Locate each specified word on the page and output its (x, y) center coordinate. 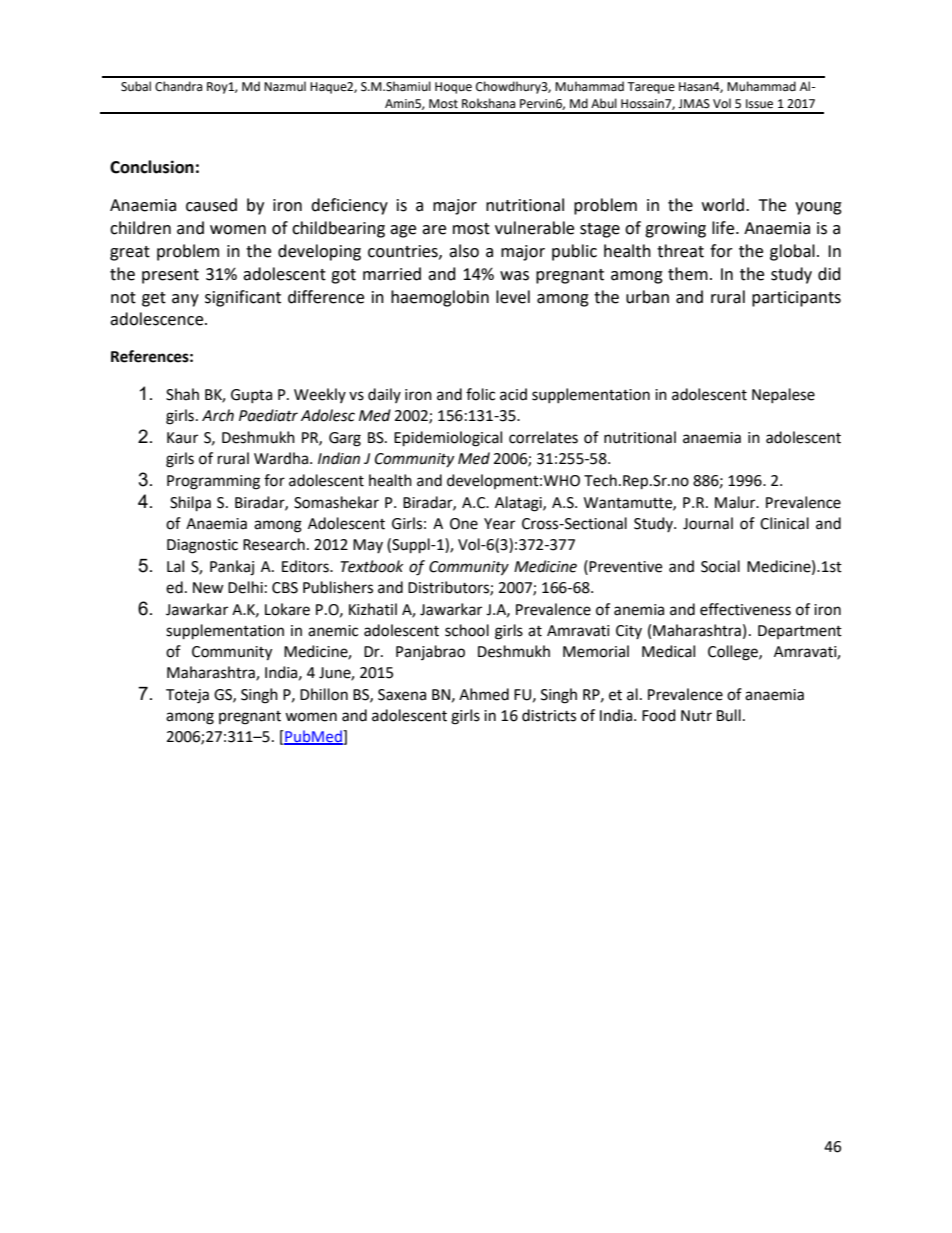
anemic (333, 631)
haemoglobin (440, 298)
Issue (759, 104)
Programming (213, 482)
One (464, 524)
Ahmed (484, 694)
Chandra (178, 86)
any (185, 300)
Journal (708, 523)
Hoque (453, 88)
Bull (729, 715)
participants (796, 299)
